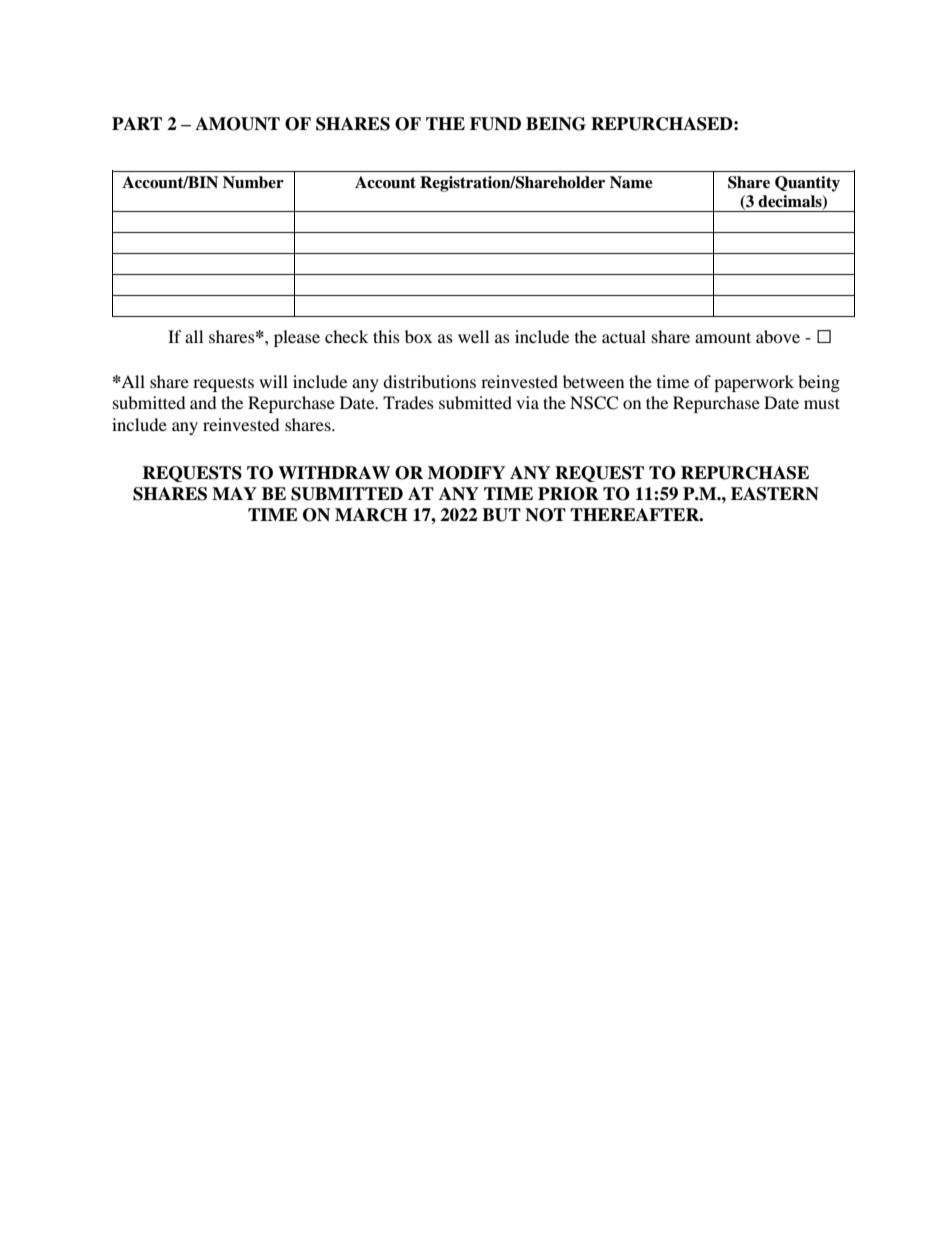 The width and height of the screenshot is (952, 1233). I want to click on MAY, so click(234, 493).
